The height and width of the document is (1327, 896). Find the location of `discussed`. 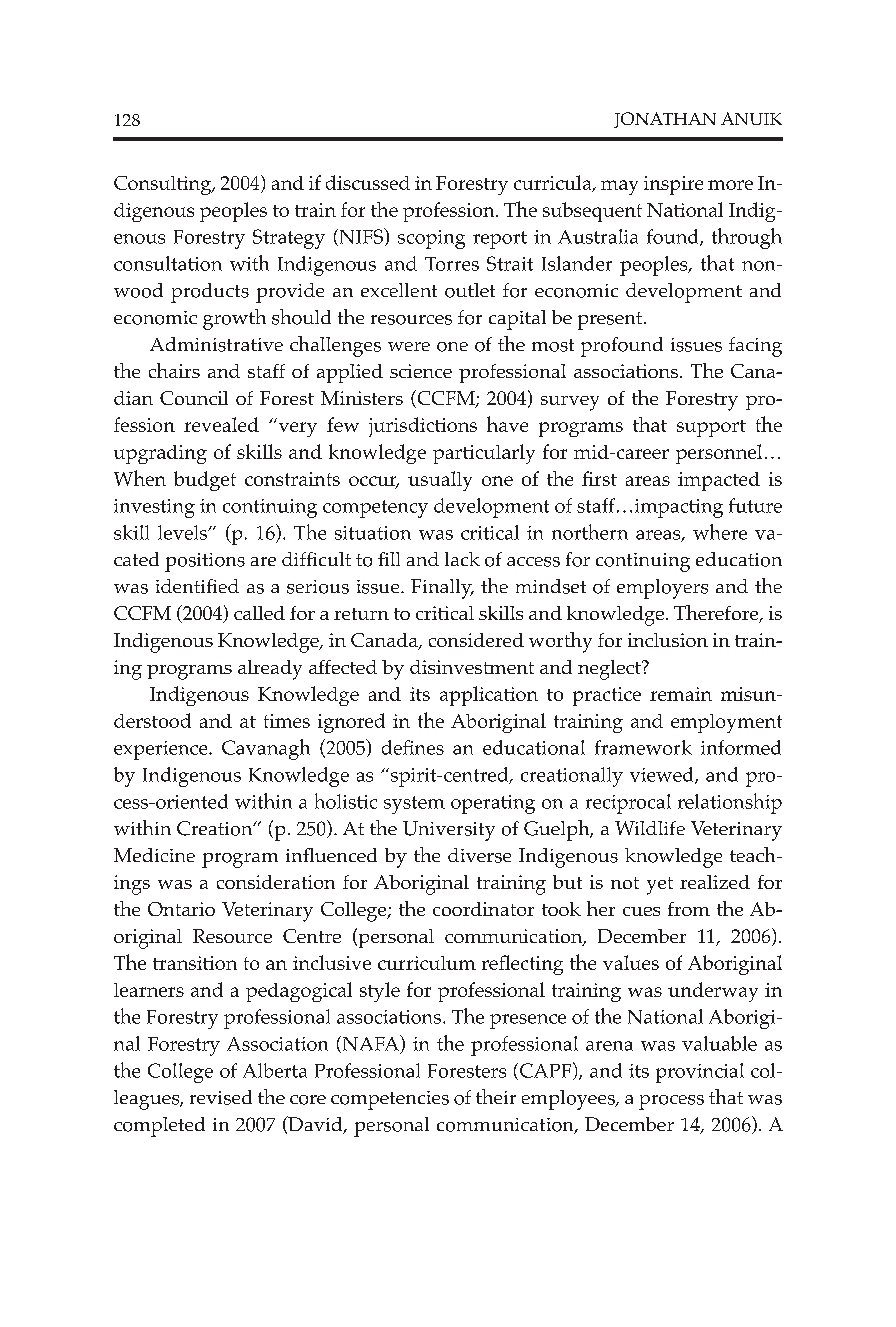

discussed is located at coordinates (368, 182).
